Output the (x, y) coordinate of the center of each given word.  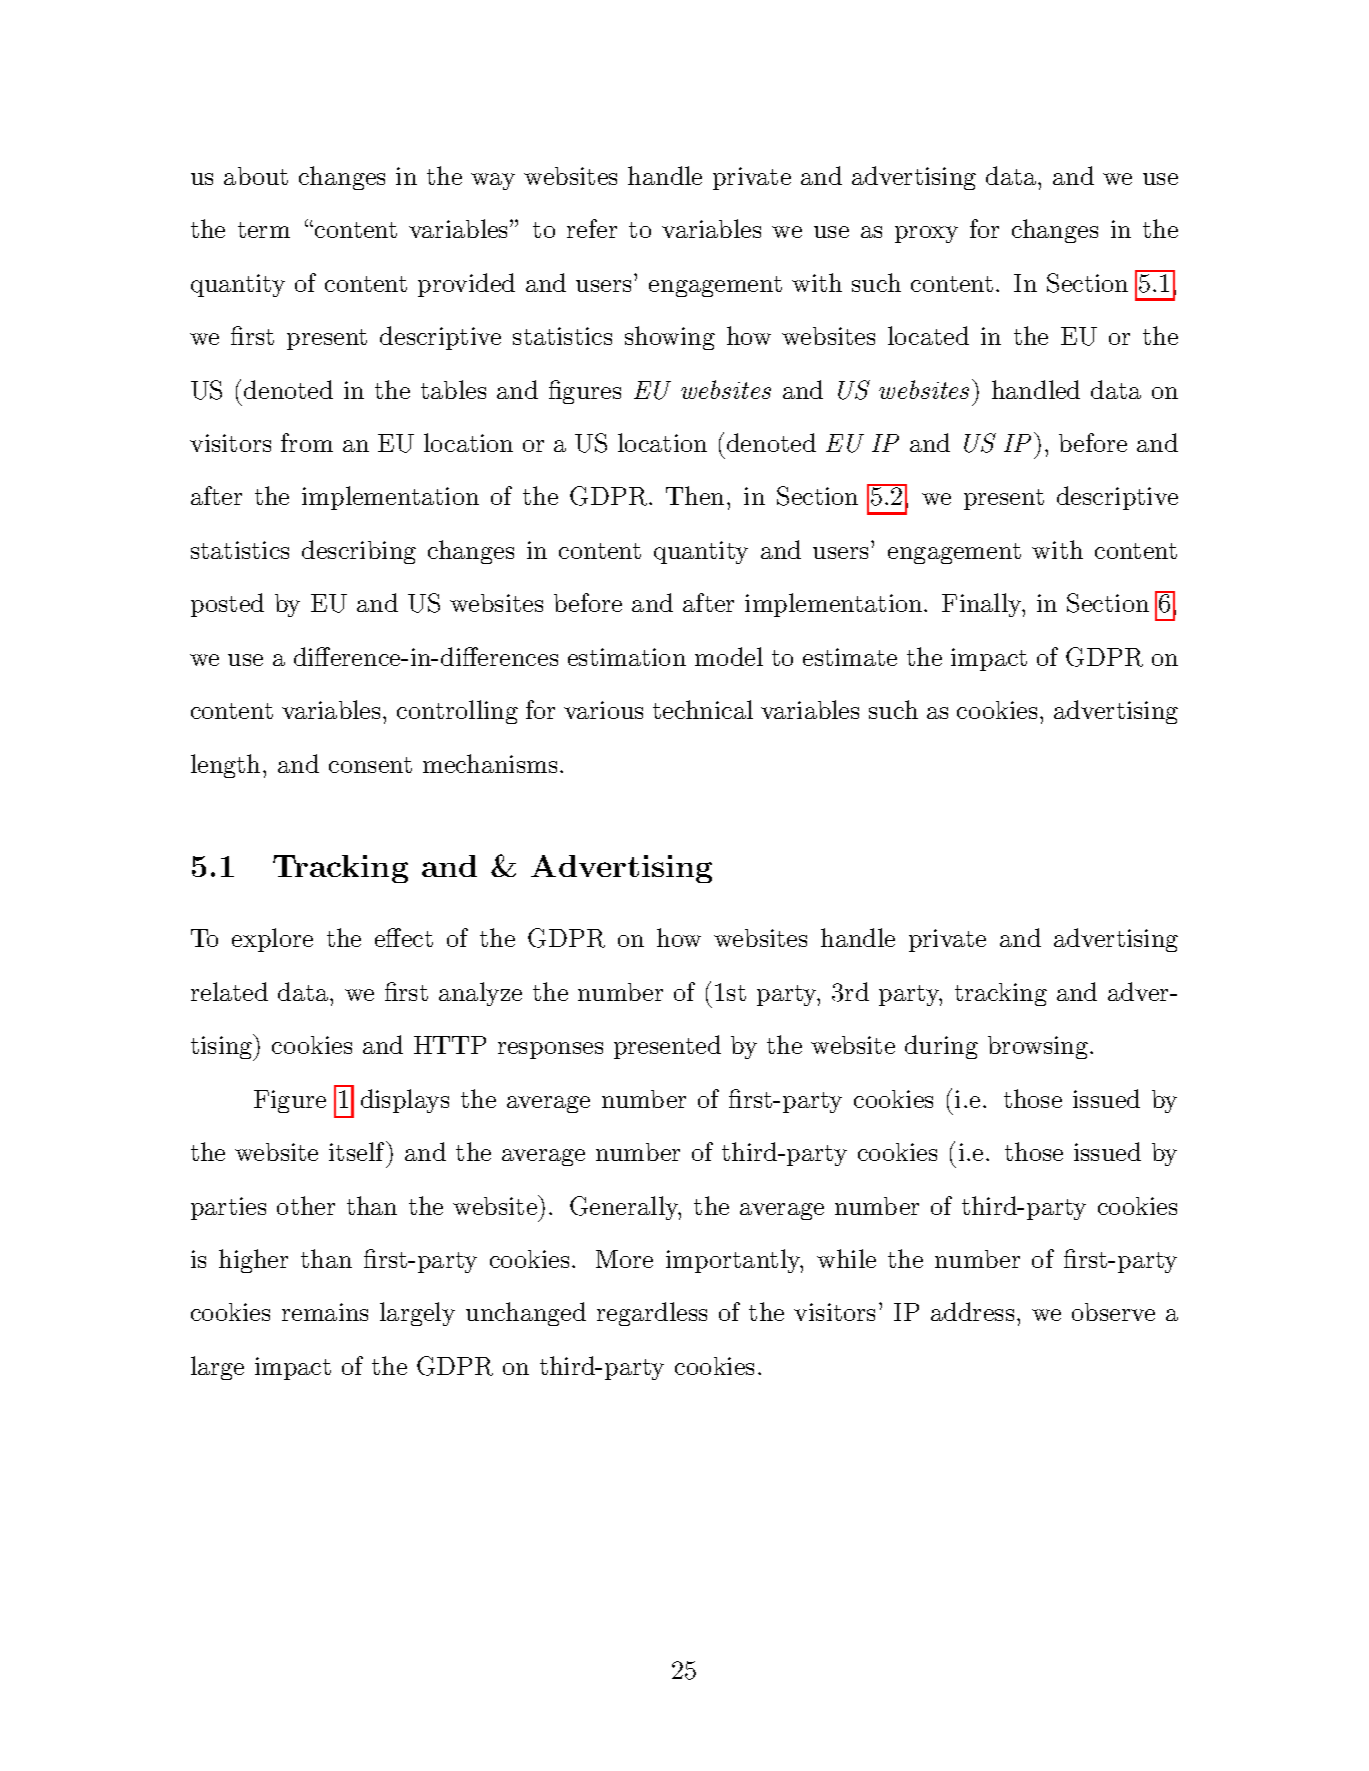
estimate (850, 657)
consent (370, 765)
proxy (926, 234)
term (264, 230)
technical (703, 709)
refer (592, 228)
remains (325, 1312)
